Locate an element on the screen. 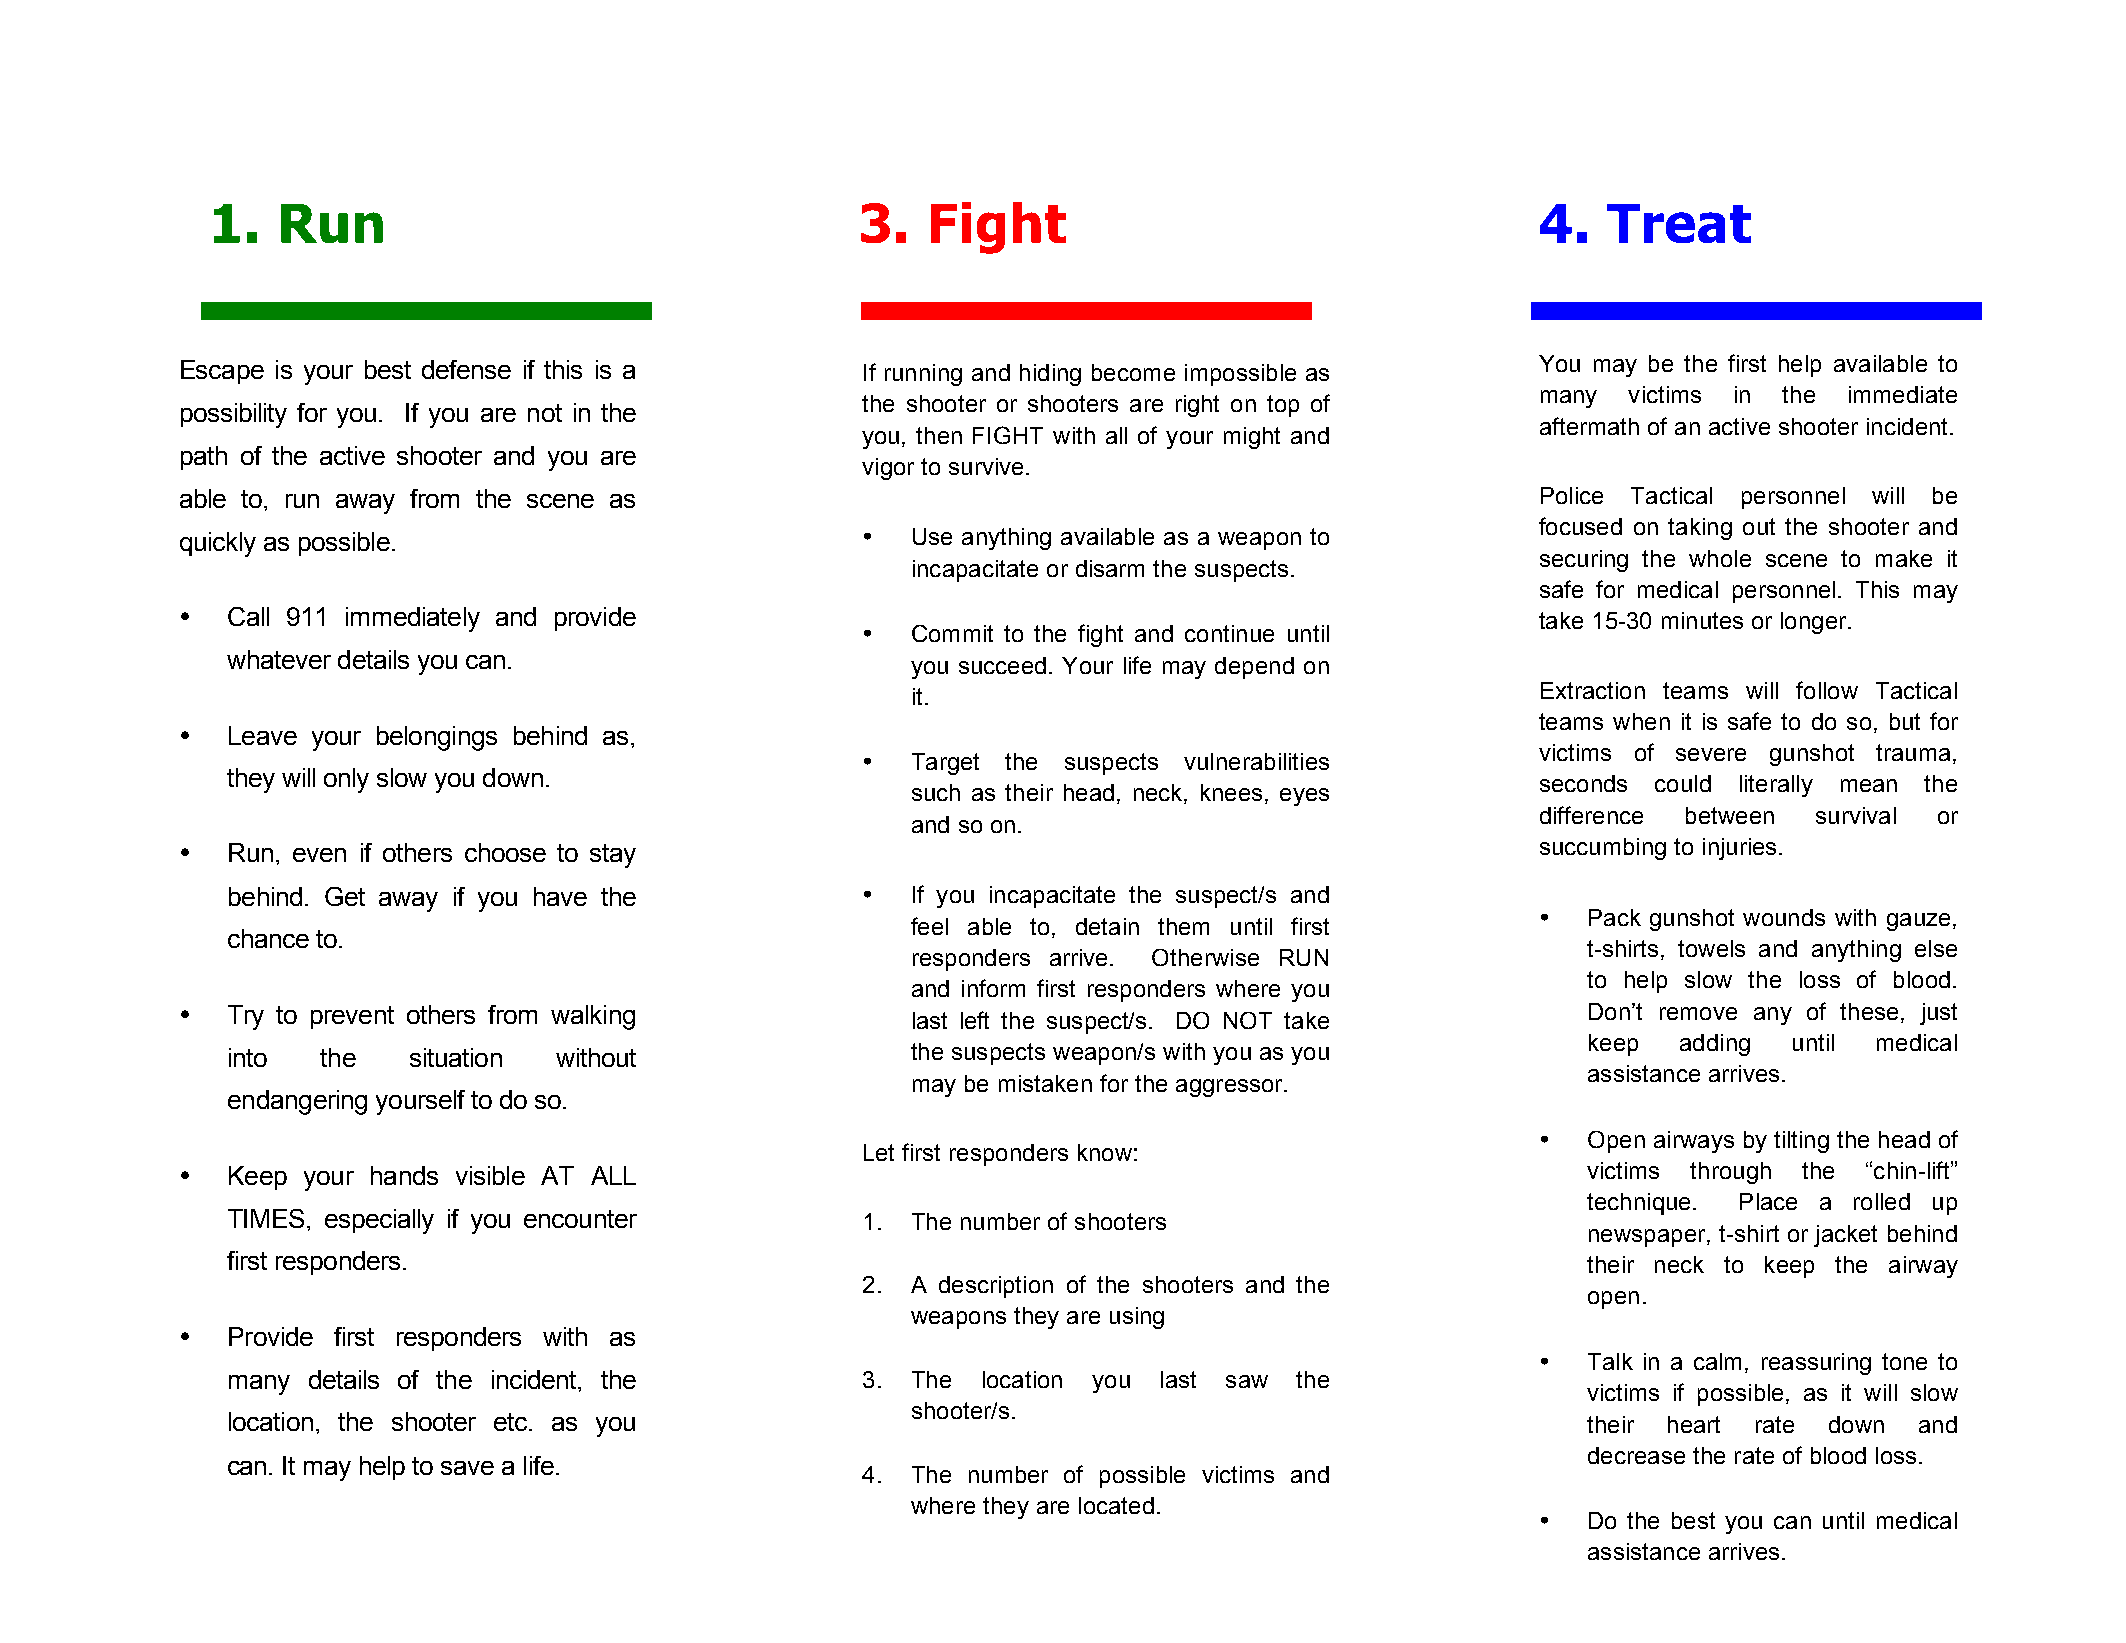 The image size is (2126, 1643). save is located at coordinates (467, 1468).
